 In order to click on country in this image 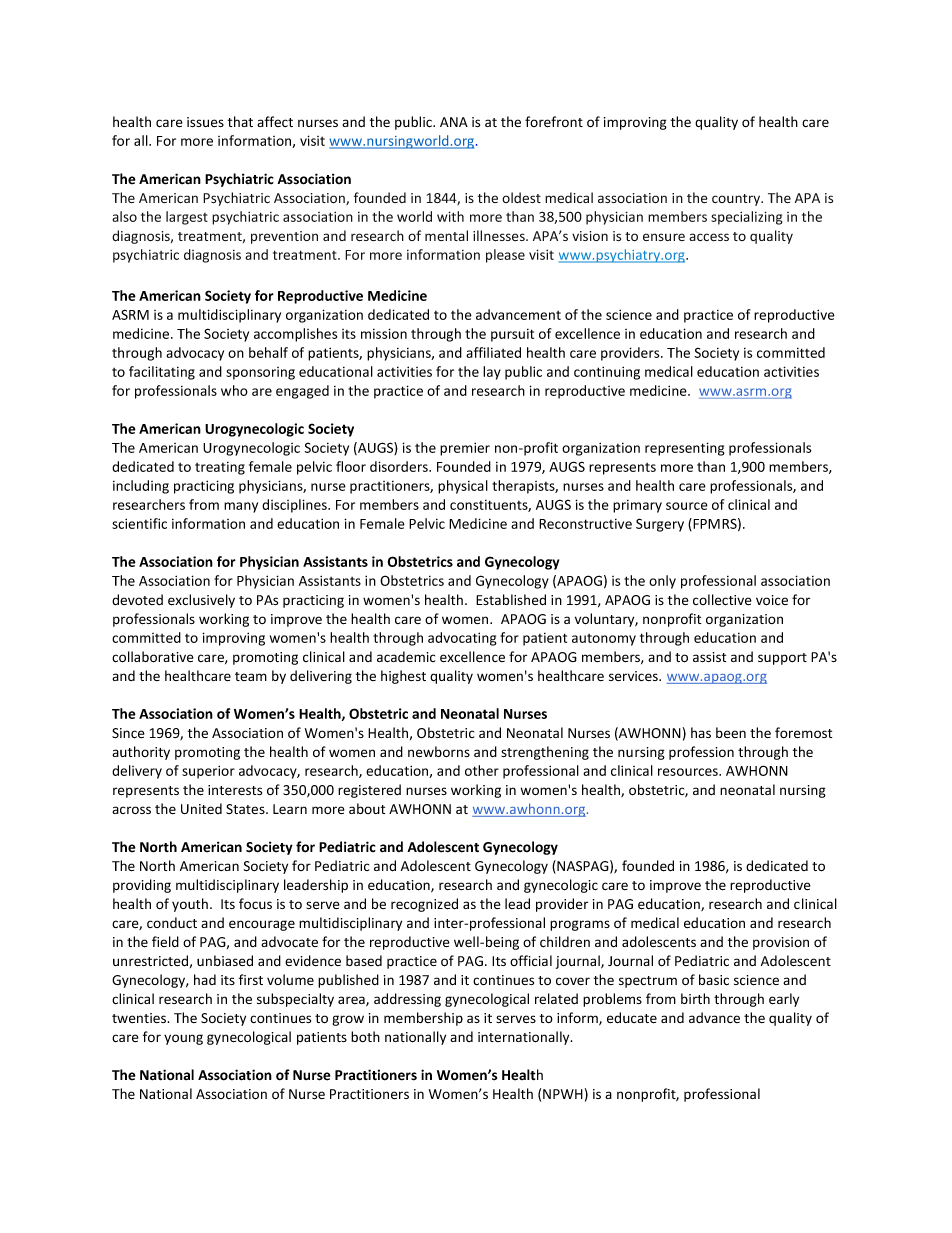, I will do `click(737, 200)`.
